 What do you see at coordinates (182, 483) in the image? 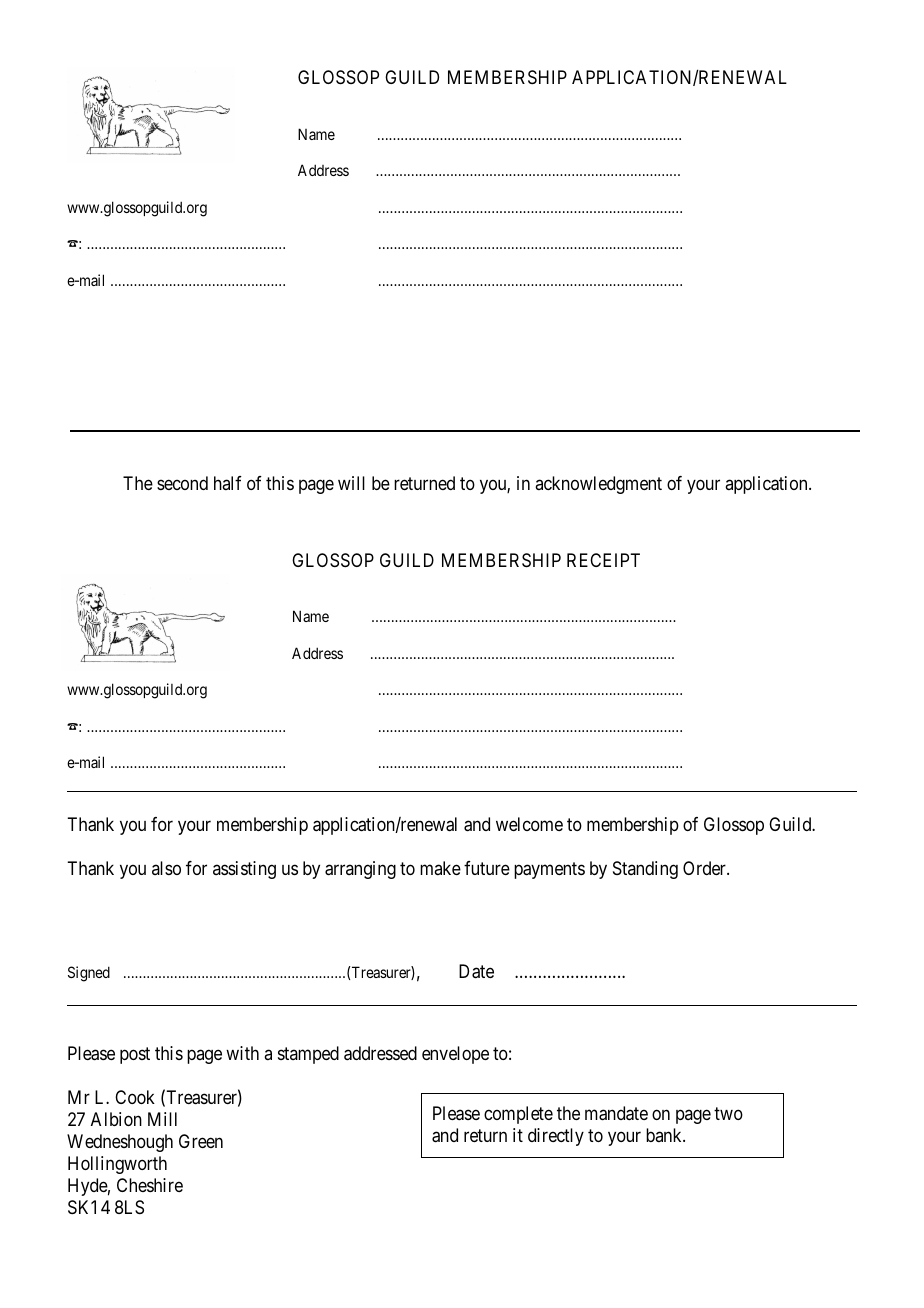
I see `second` at bounding box center [182, 483].
